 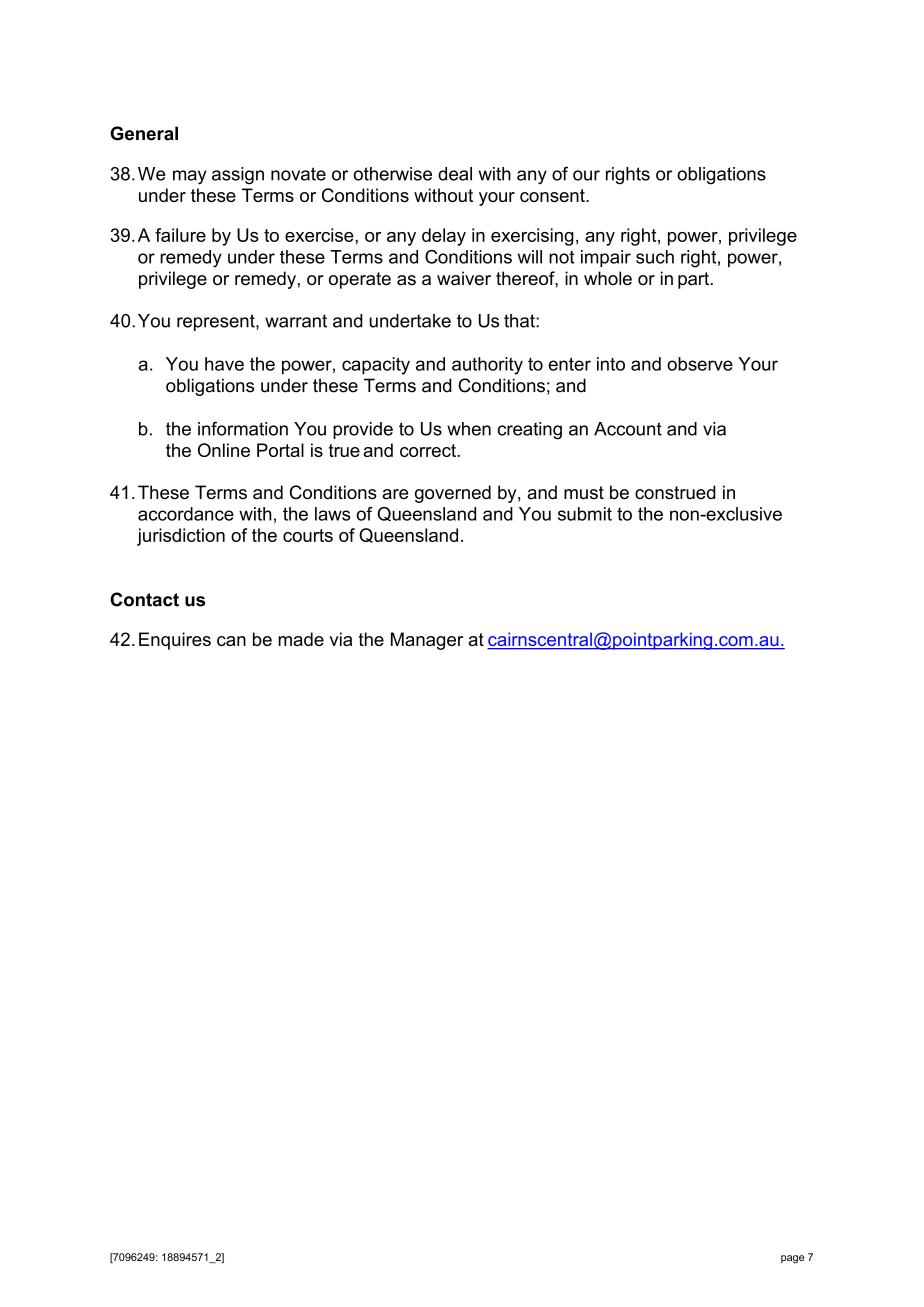 I want to click on such, so click(x=655, y=257).
